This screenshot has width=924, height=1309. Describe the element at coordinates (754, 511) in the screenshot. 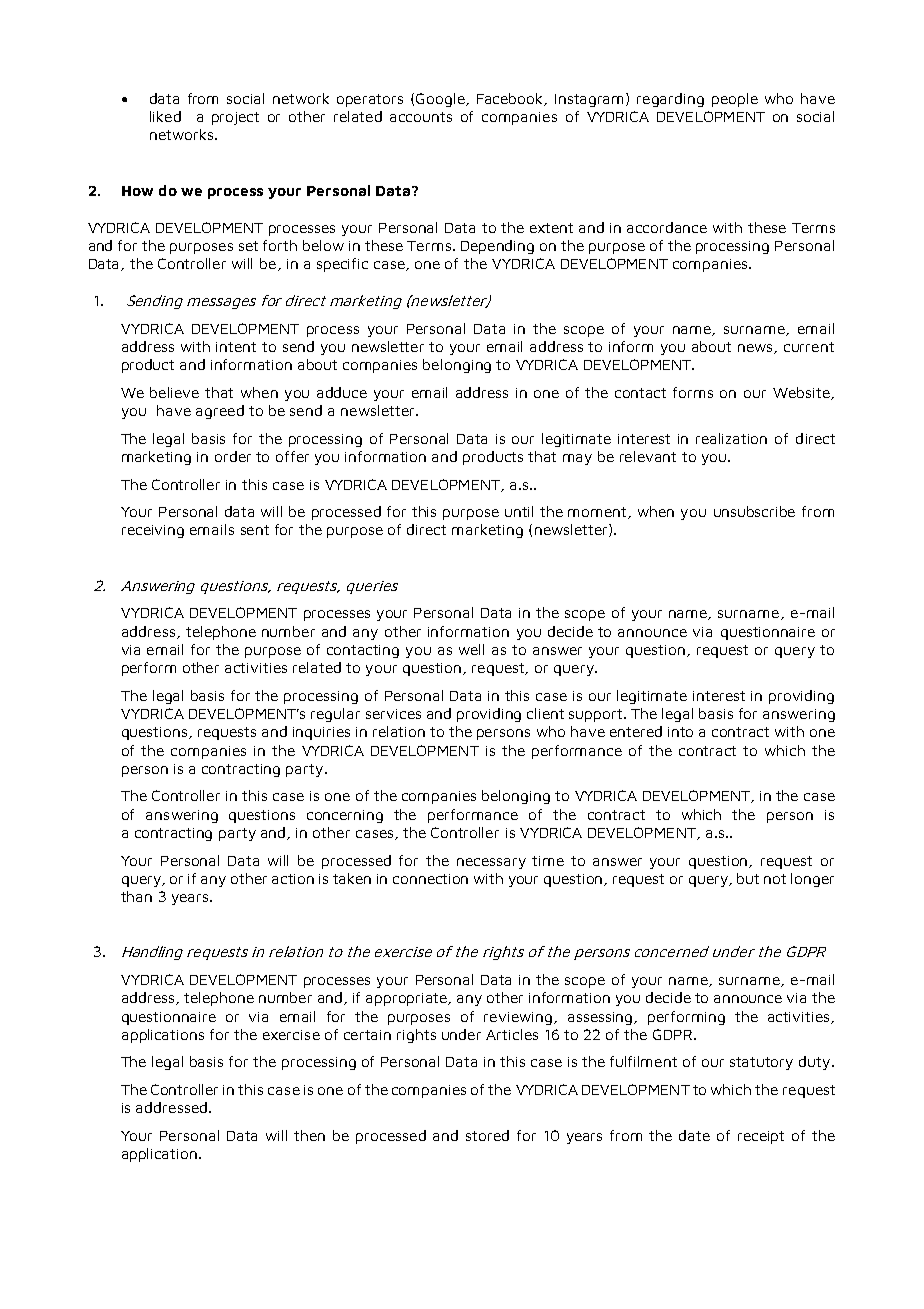

I see `unsubscribe` at that location.
